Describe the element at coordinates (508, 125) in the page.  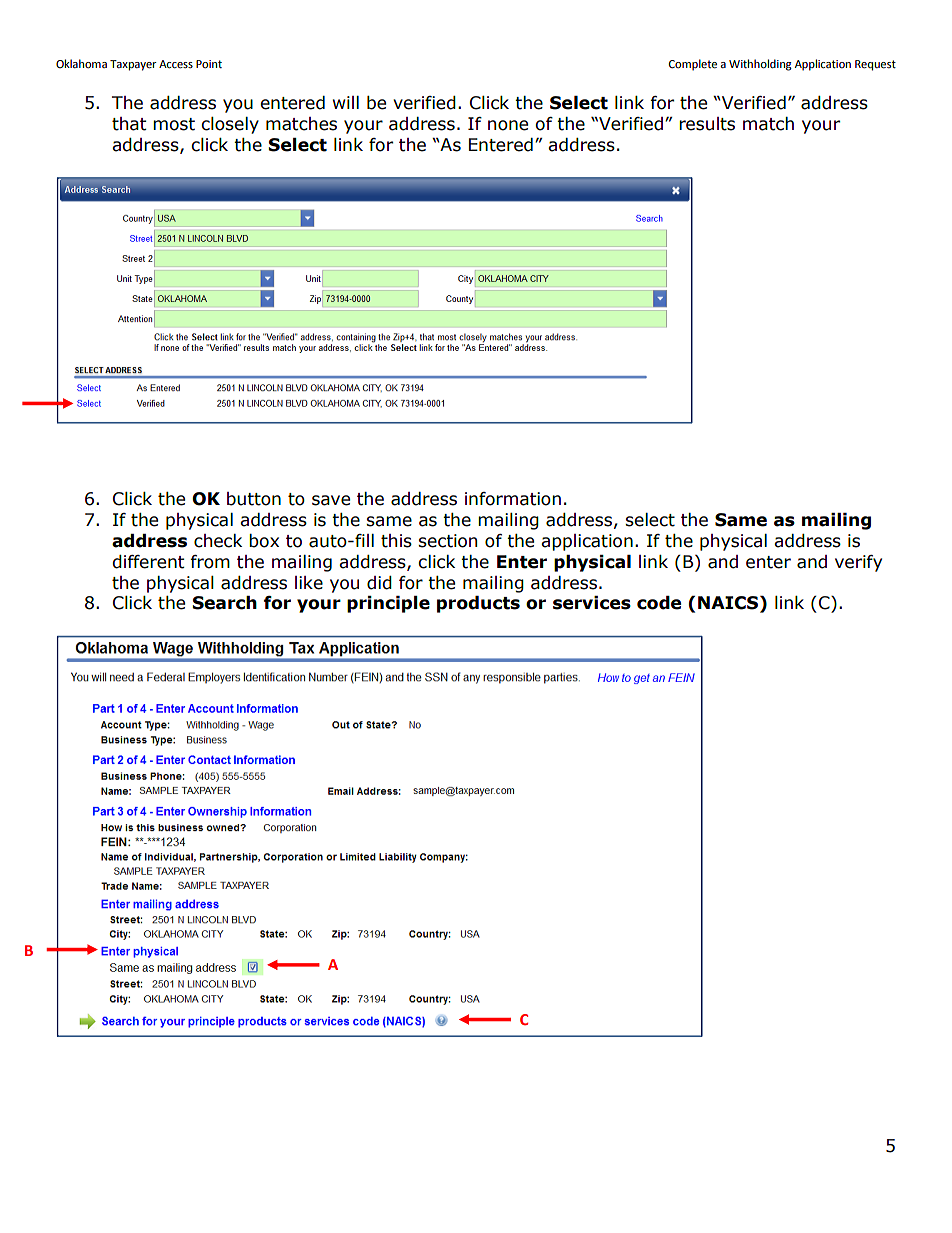
I see `none` at that location.
